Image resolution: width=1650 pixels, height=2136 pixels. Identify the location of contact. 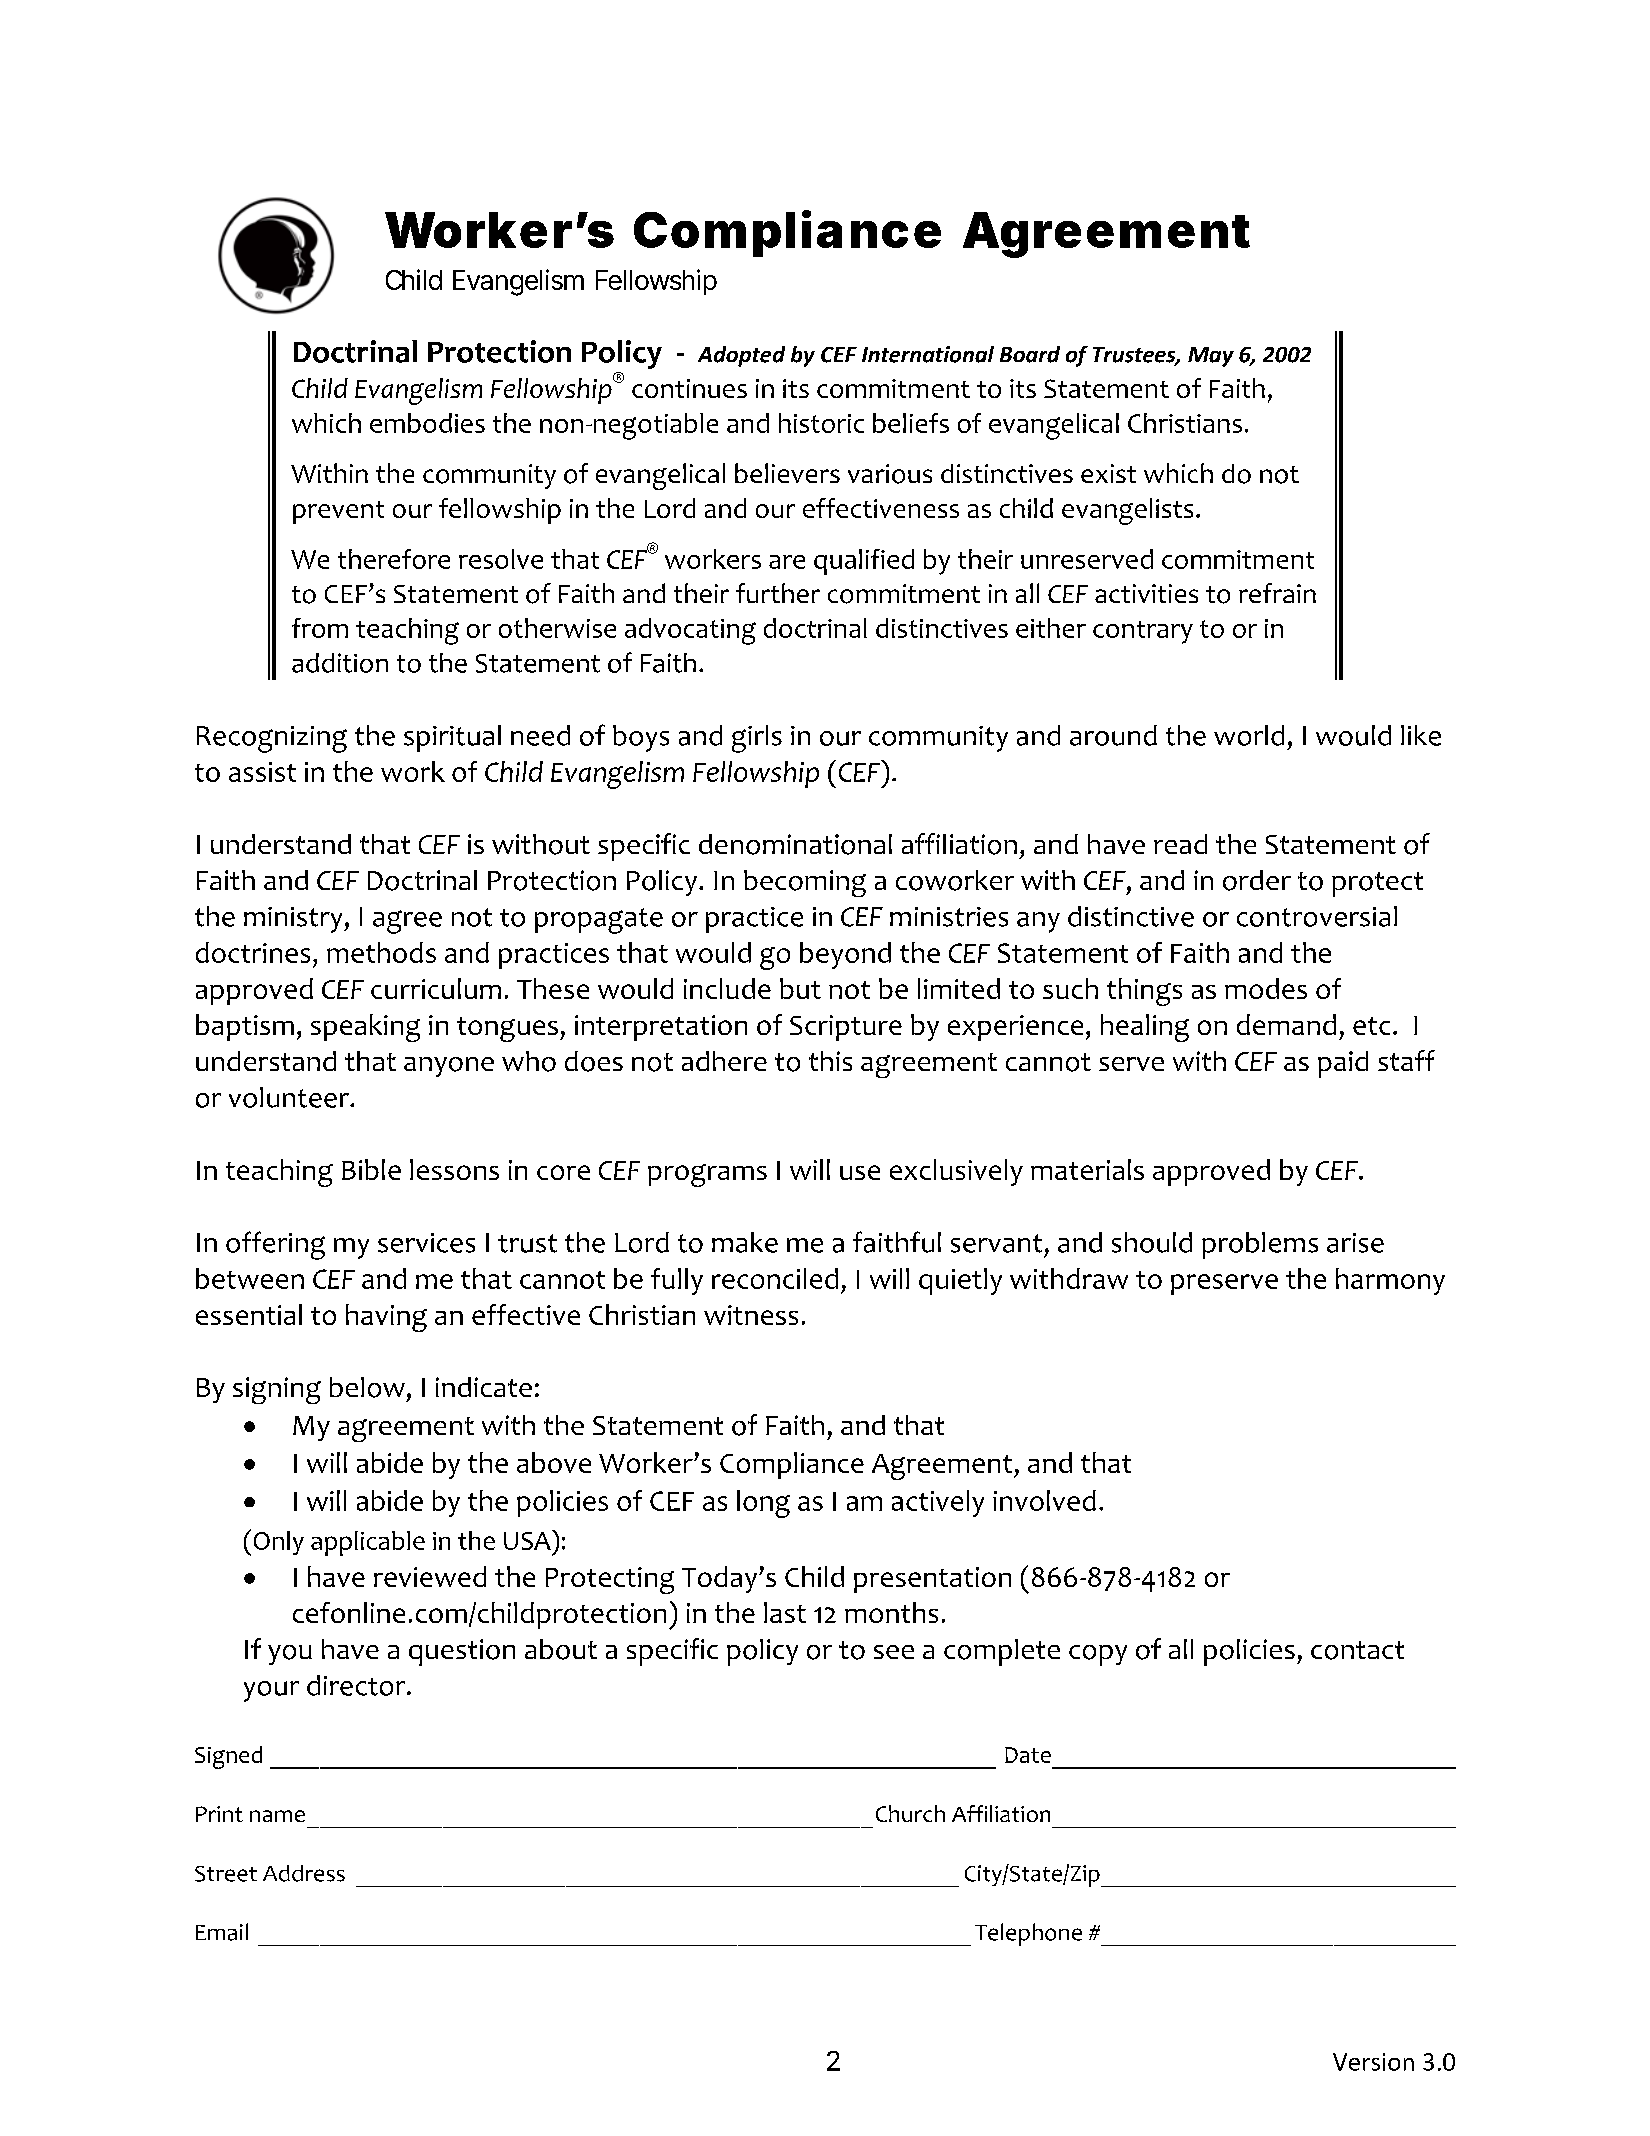
(1357, 1650).
